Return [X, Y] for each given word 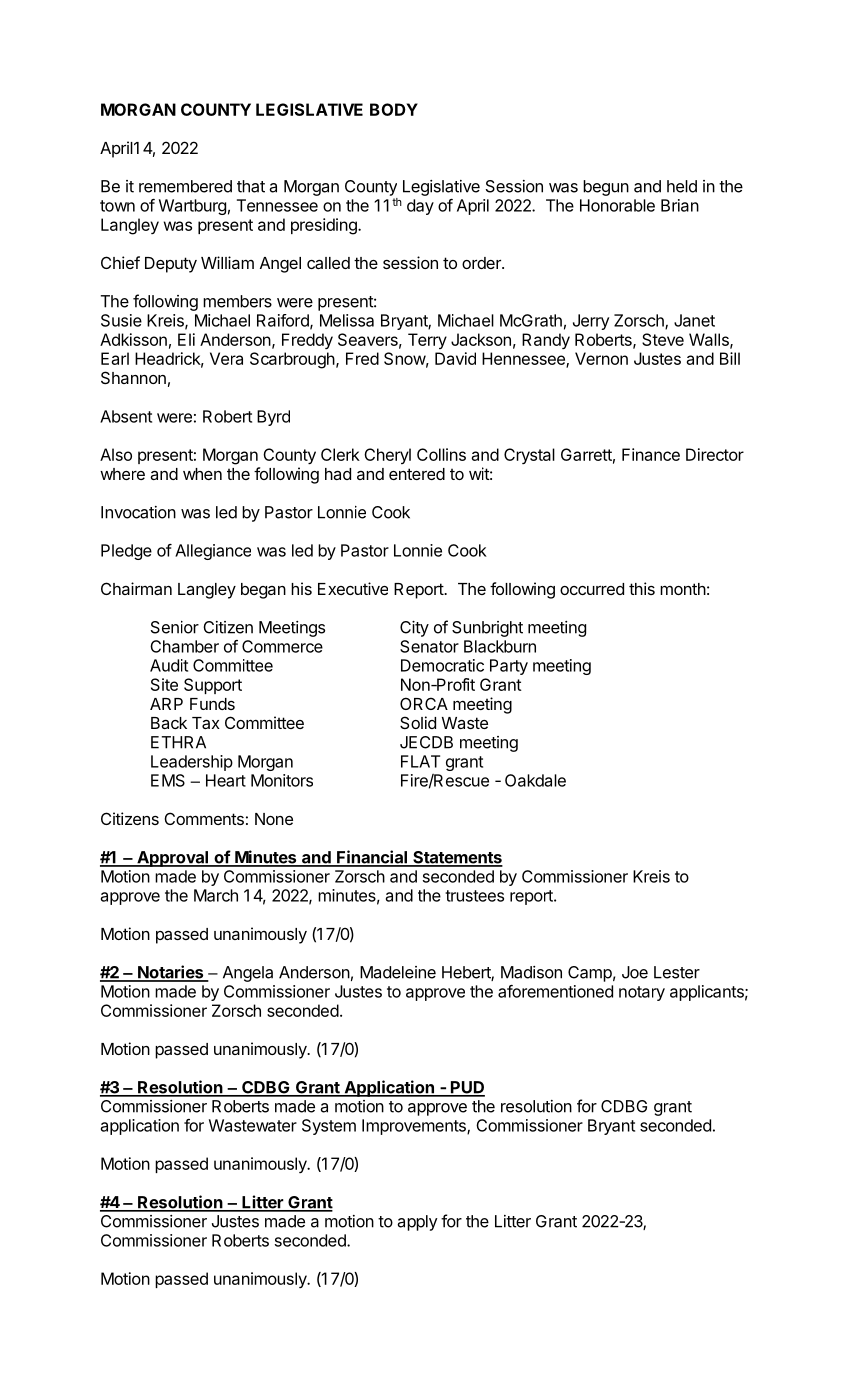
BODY [394, 109]
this [642, 588]
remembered [185, 186]
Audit [169, 665]
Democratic [442, 665]
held [682, 186]
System [329, 1127]
